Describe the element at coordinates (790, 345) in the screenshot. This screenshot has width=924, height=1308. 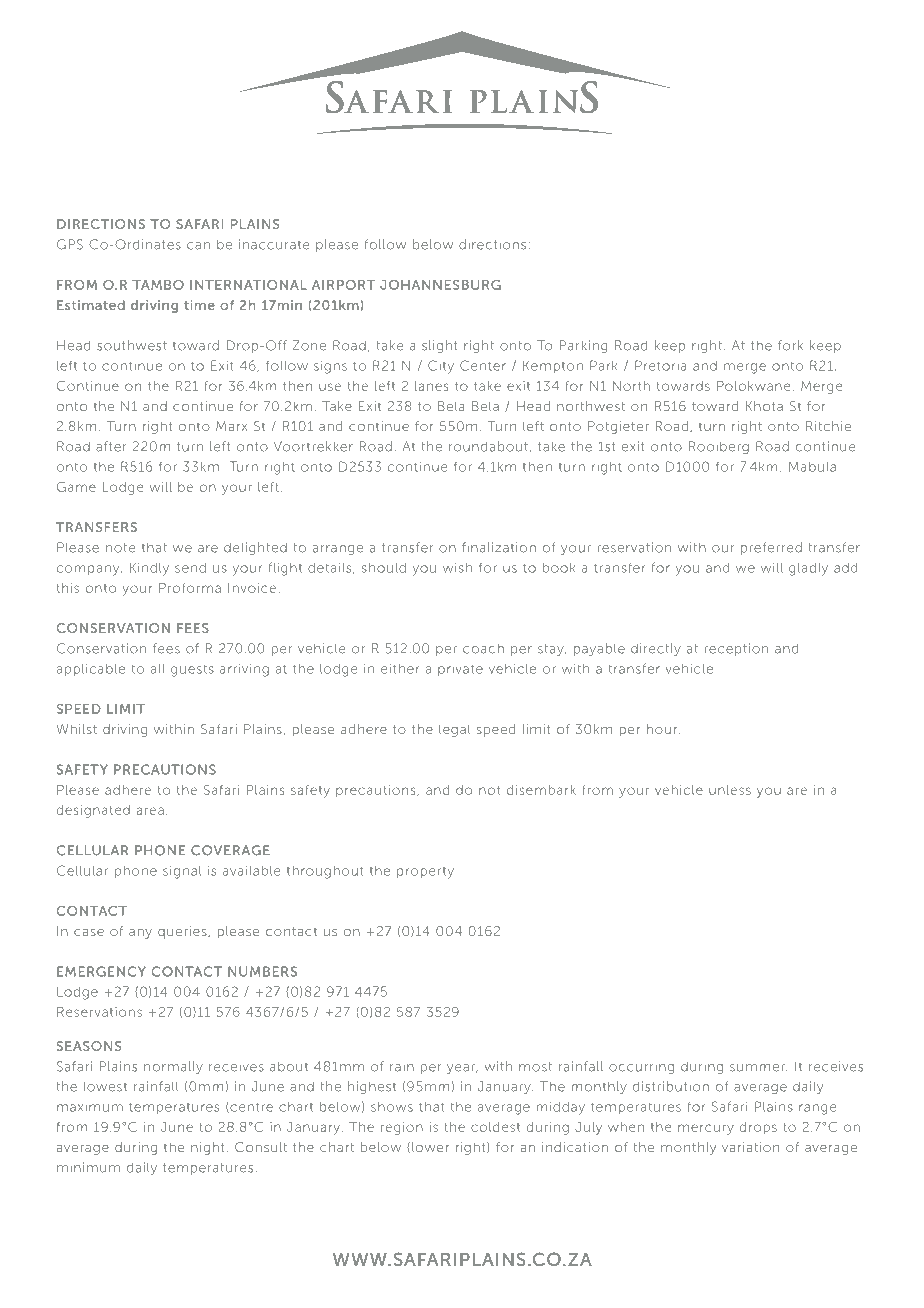
I see `fork` at that location.
